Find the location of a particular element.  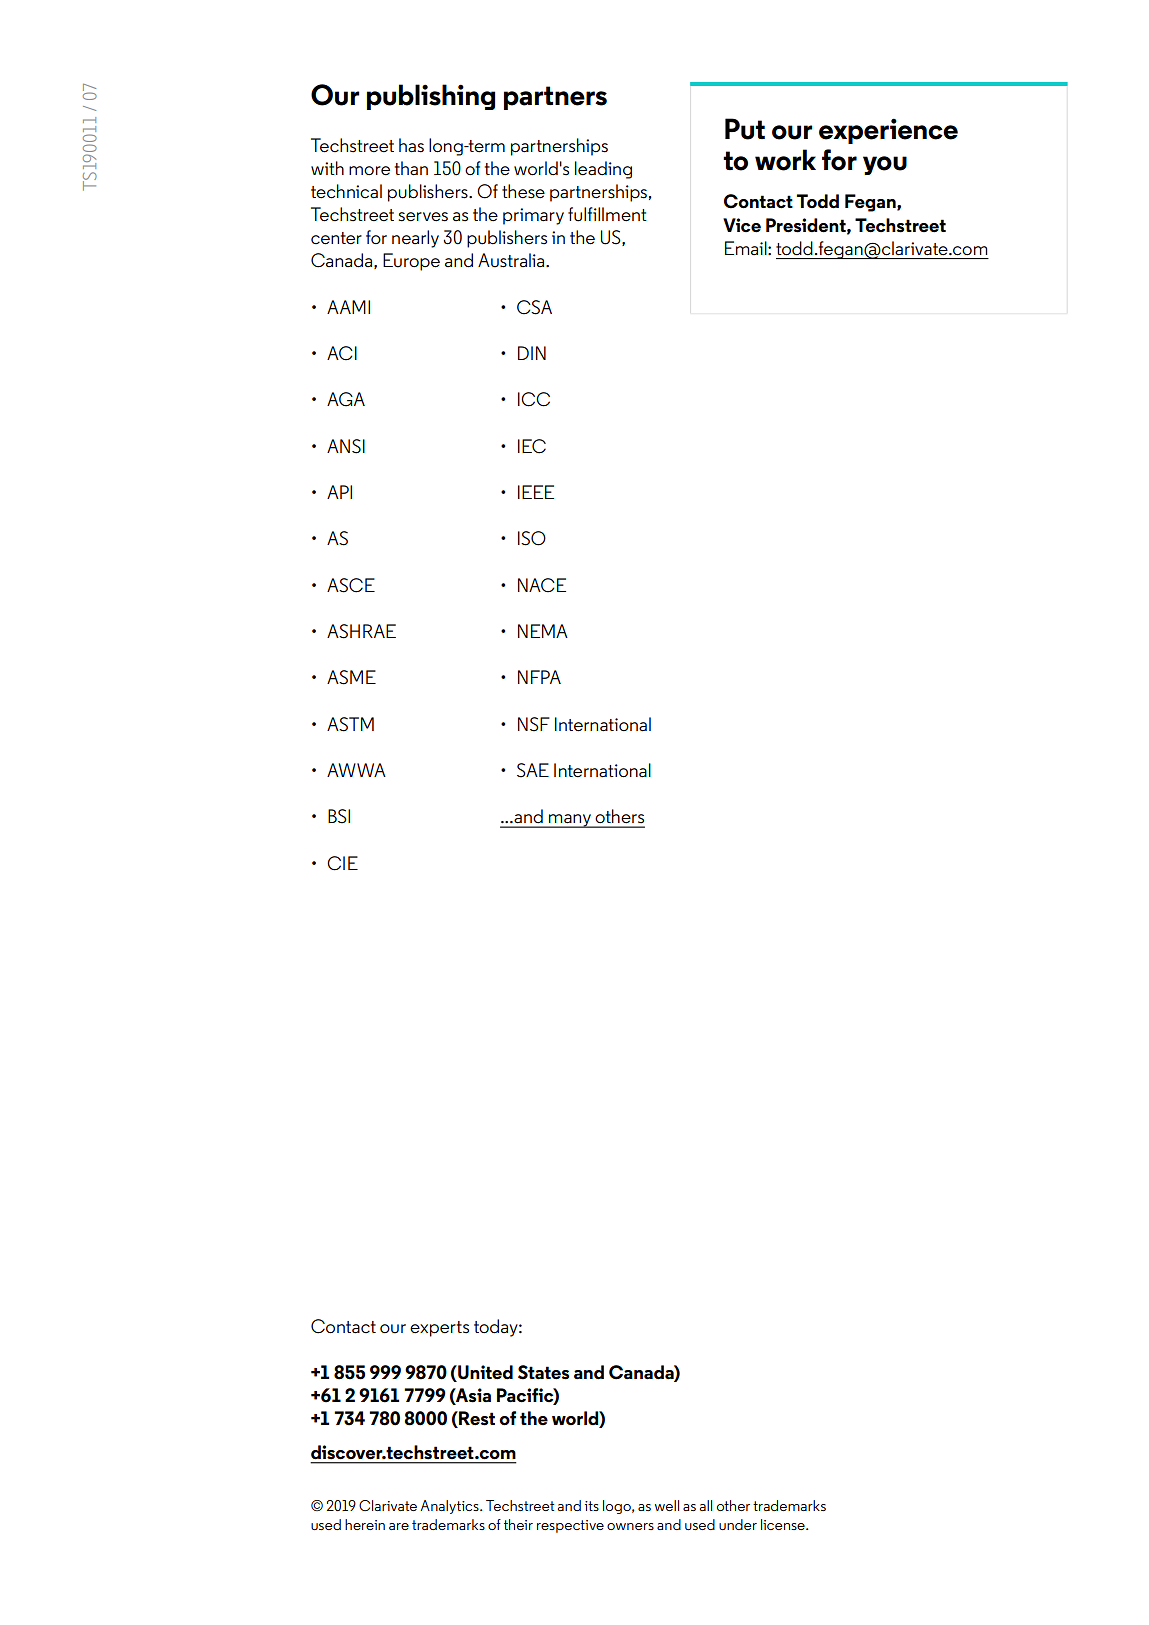

ASHRAE is located at coordinates (361, 631).
